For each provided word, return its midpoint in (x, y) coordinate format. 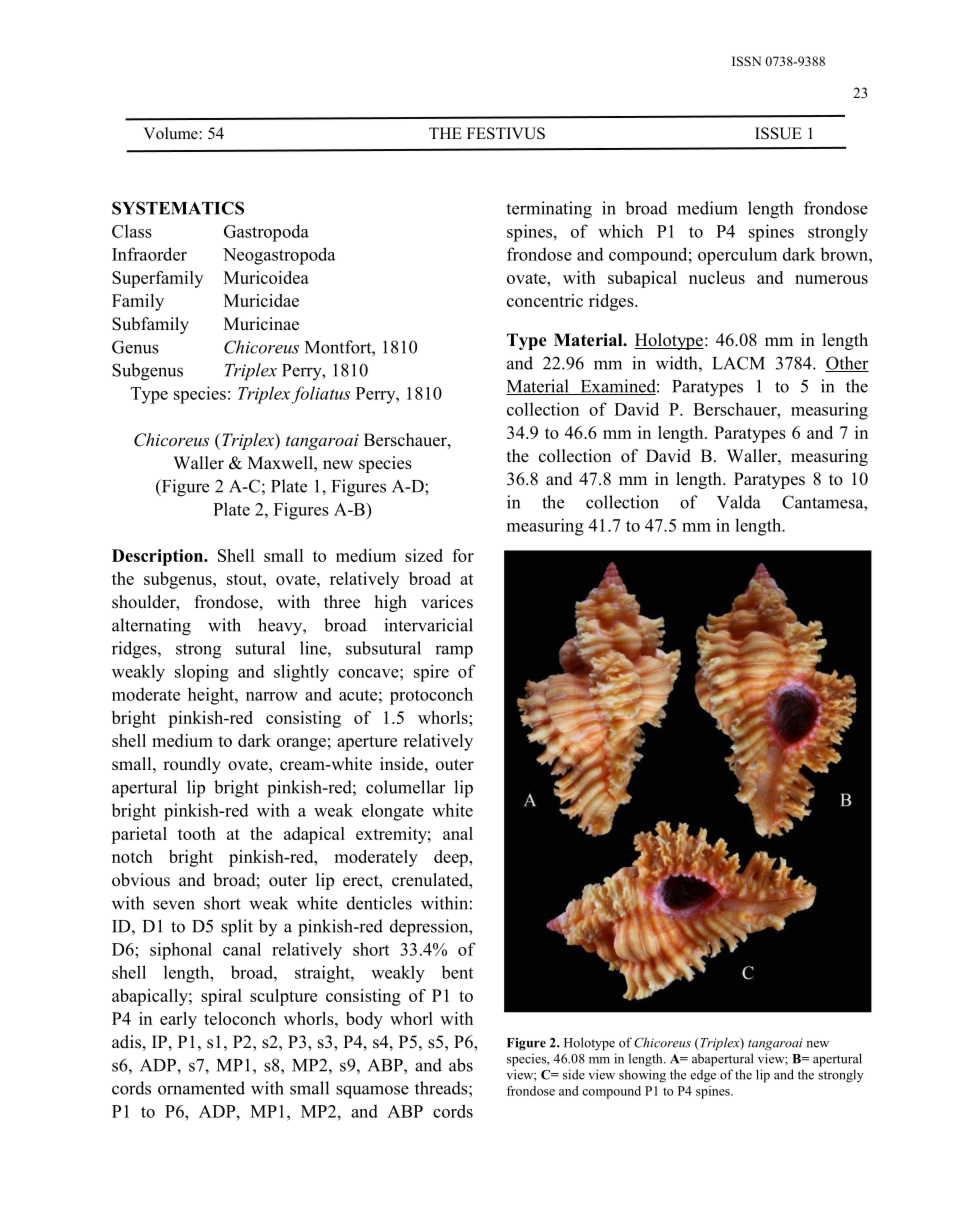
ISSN (746, 61)
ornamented (201, 1088)
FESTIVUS (506, 133)
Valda (739, 502)
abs (461, 1065)
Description (158, 557)
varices (447, 602)
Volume (171, 133)
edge (703, 1076)
